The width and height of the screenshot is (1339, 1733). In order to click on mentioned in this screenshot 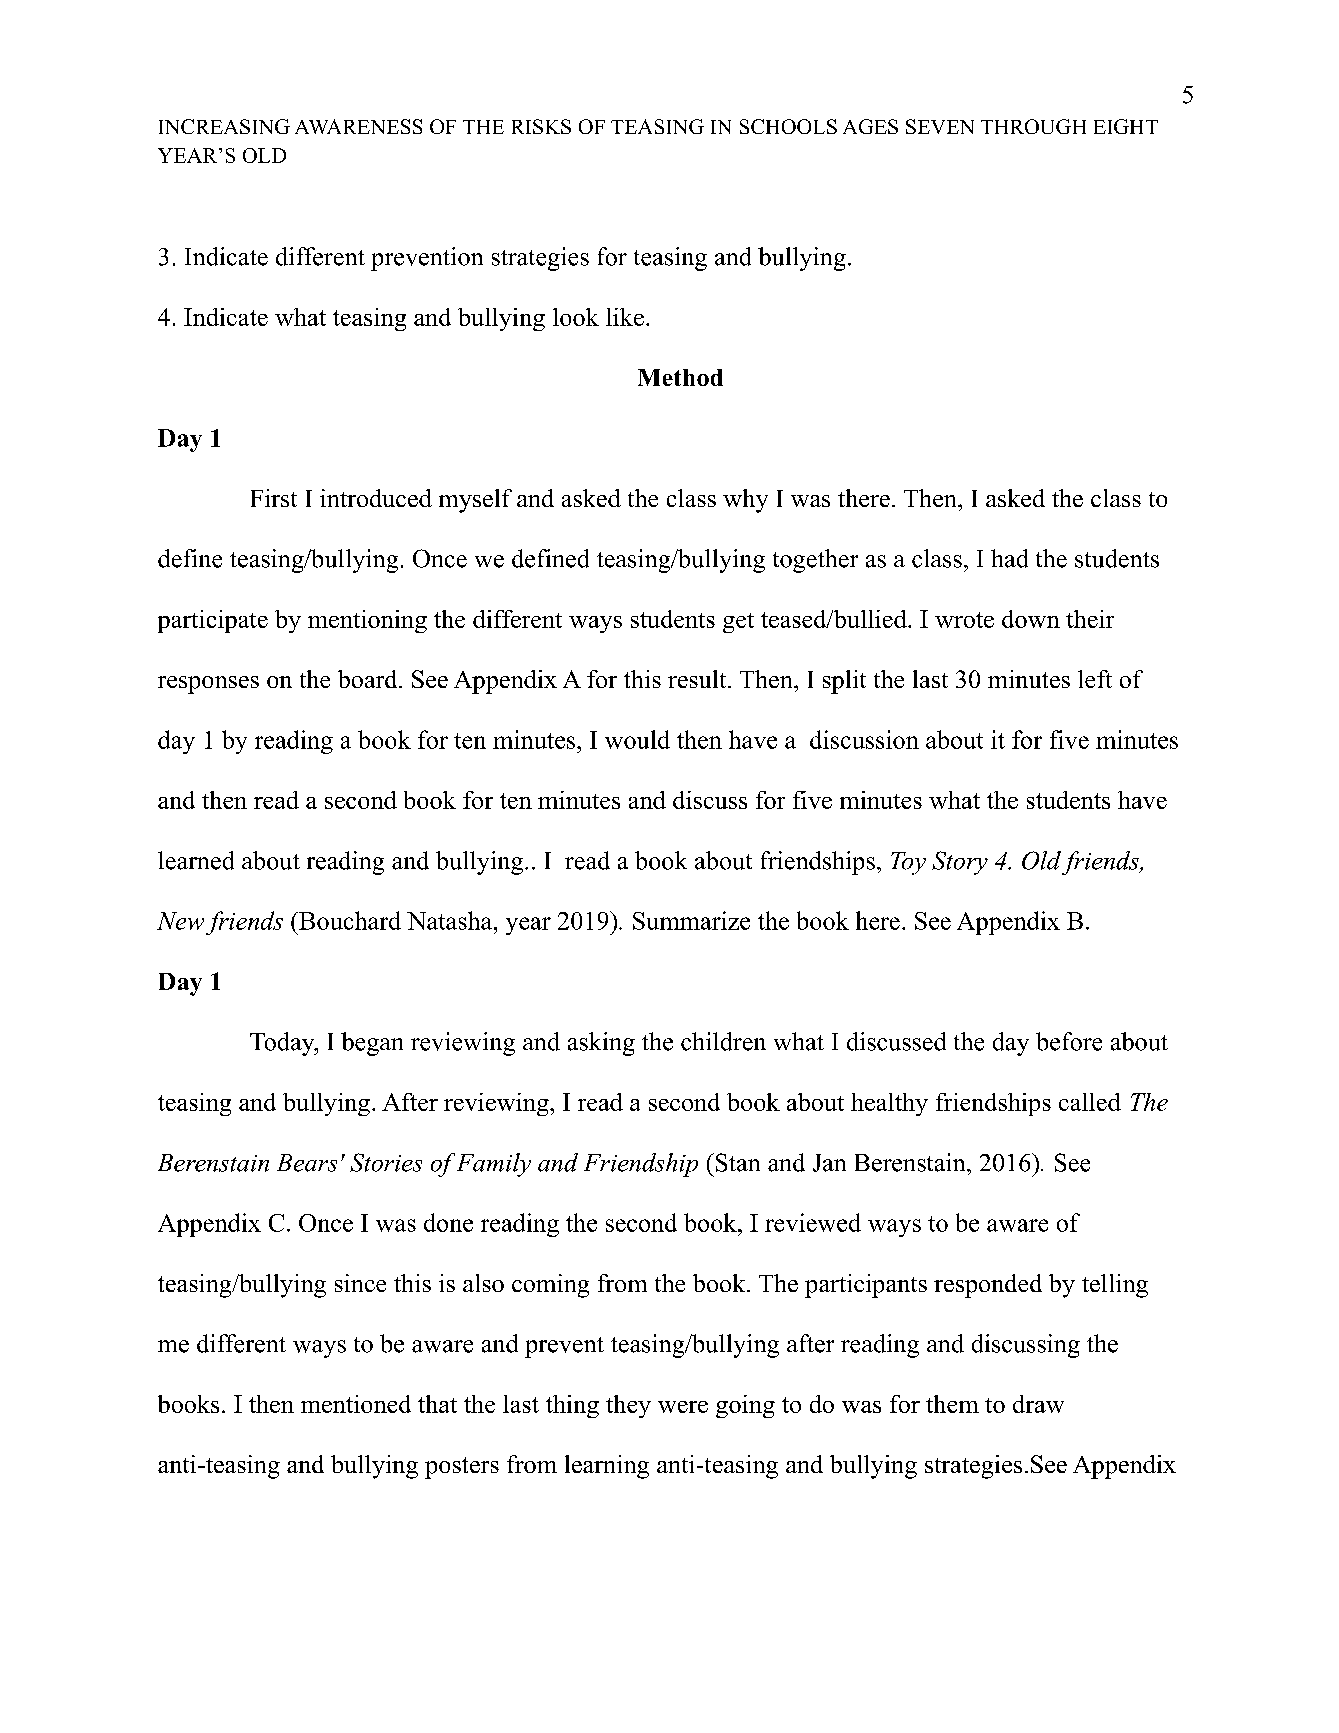, I will do `click(356, 1404)`.
